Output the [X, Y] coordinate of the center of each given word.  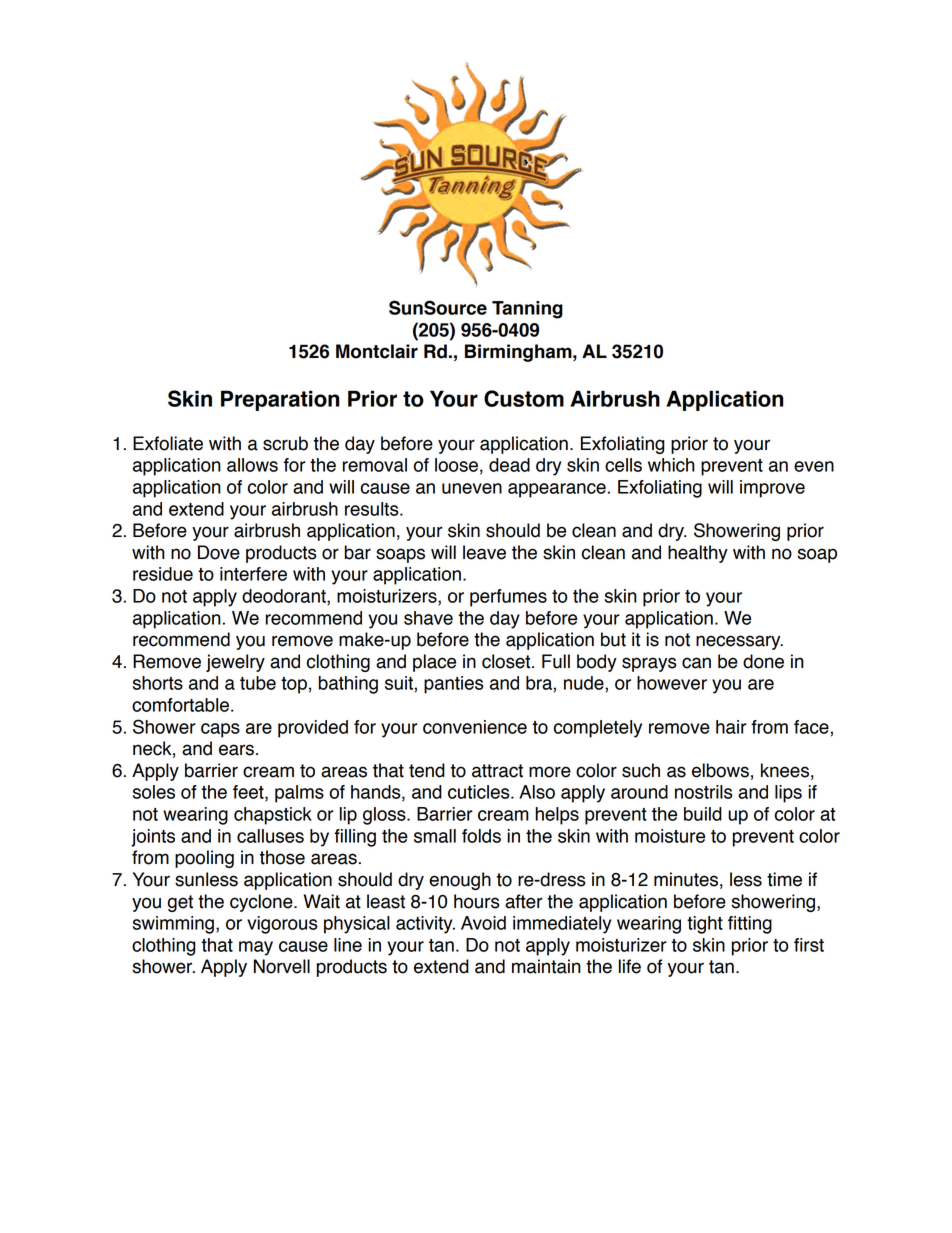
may [256, 948]
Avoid [483, 923]
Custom [524, 398]
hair [731, 727]
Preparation [280, 400]
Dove [219, 552]
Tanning [527, 310]
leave [484, 552]
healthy [698, 554]
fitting [750, 925]
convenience [475, 727]
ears [236, 750]
